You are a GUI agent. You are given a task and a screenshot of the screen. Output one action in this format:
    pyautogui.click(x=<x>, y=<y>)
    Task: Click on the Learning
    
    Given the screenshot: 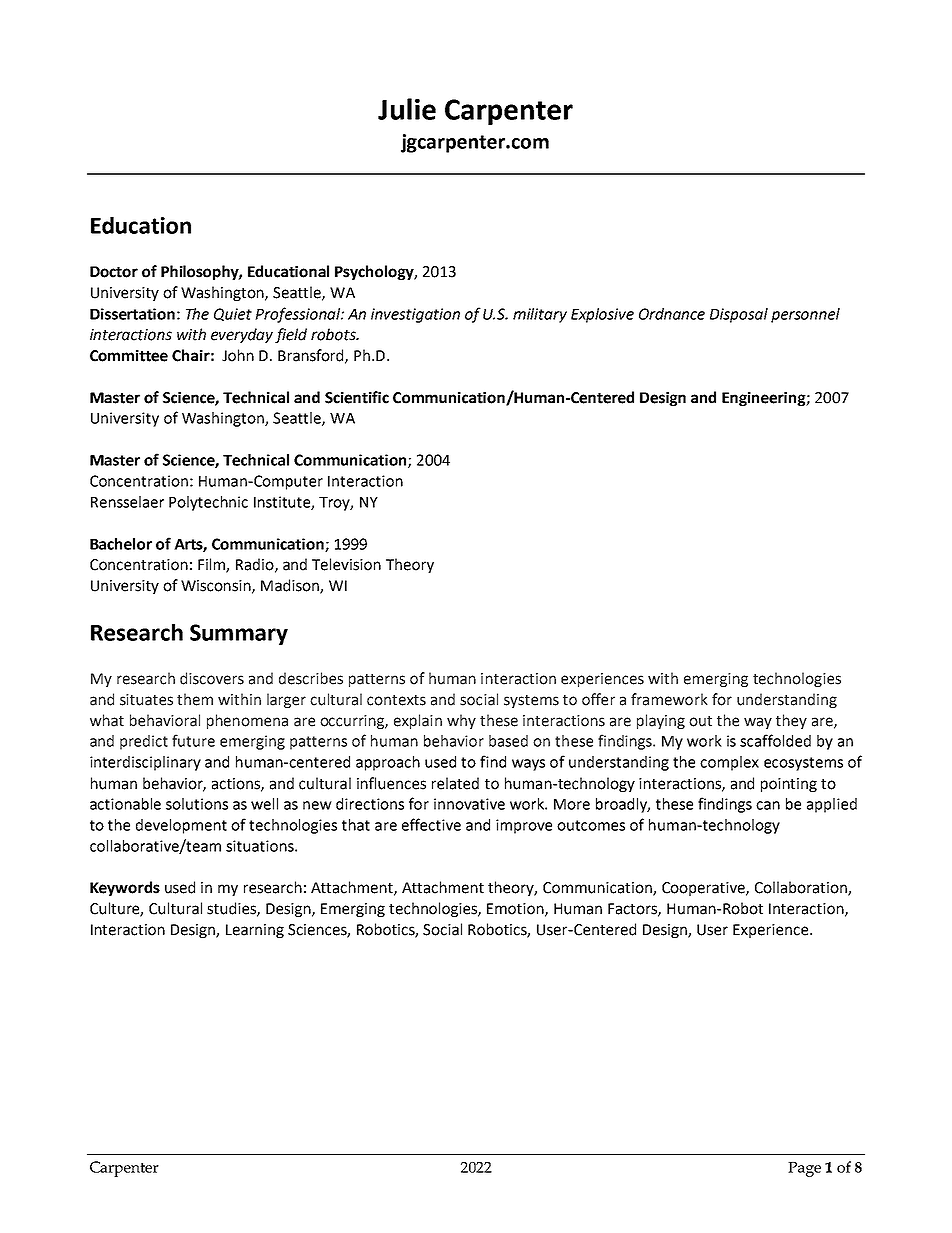 What is the action you would take?
    pyautogui.click(x=255, y=931)
